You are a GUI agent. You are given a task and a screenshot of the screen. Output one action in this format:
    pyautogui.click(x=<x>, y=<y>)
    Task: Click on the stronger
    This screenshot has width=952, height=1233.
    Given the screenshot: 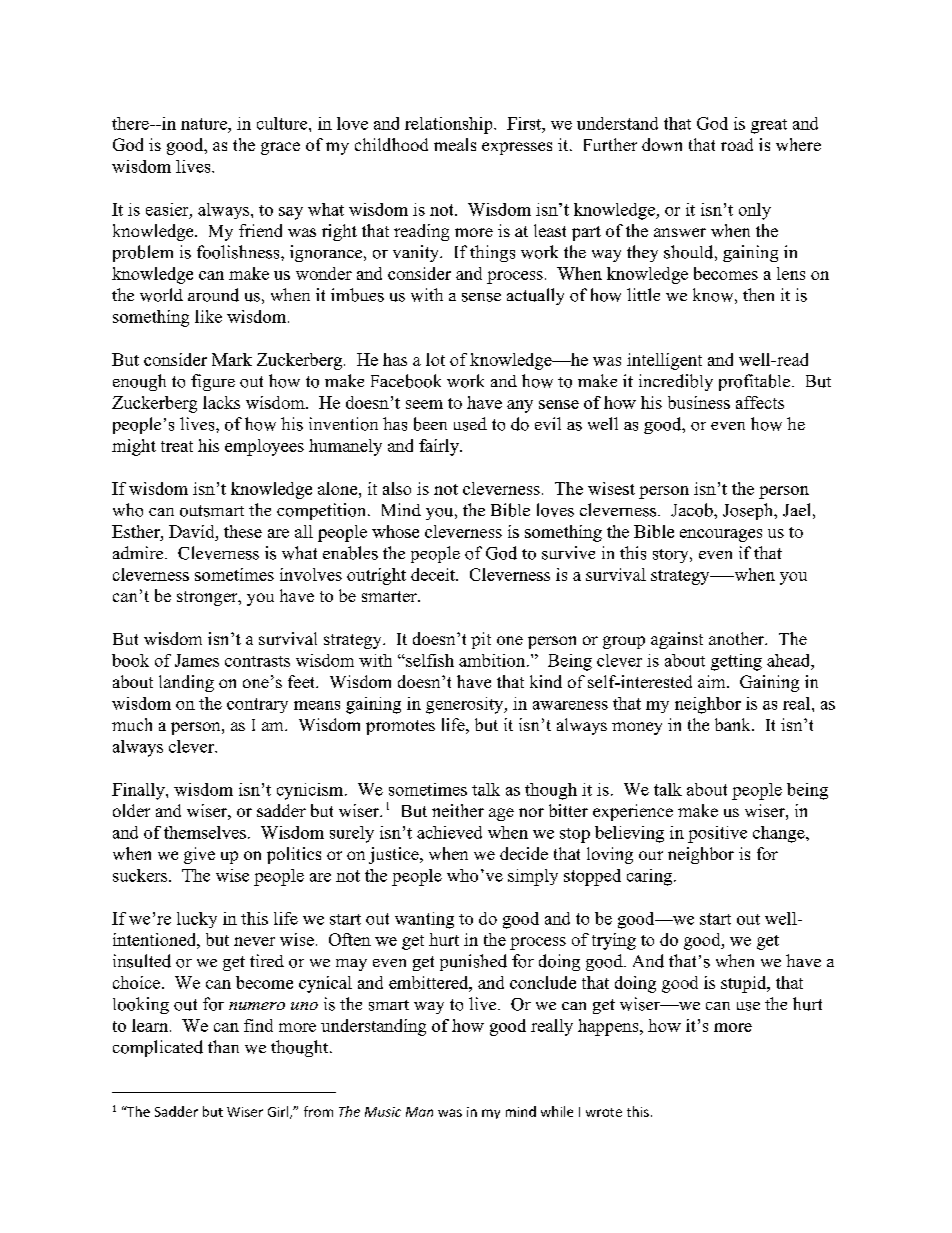 What is the action you would take?
    pyautogui.click(x=208, y=598)
